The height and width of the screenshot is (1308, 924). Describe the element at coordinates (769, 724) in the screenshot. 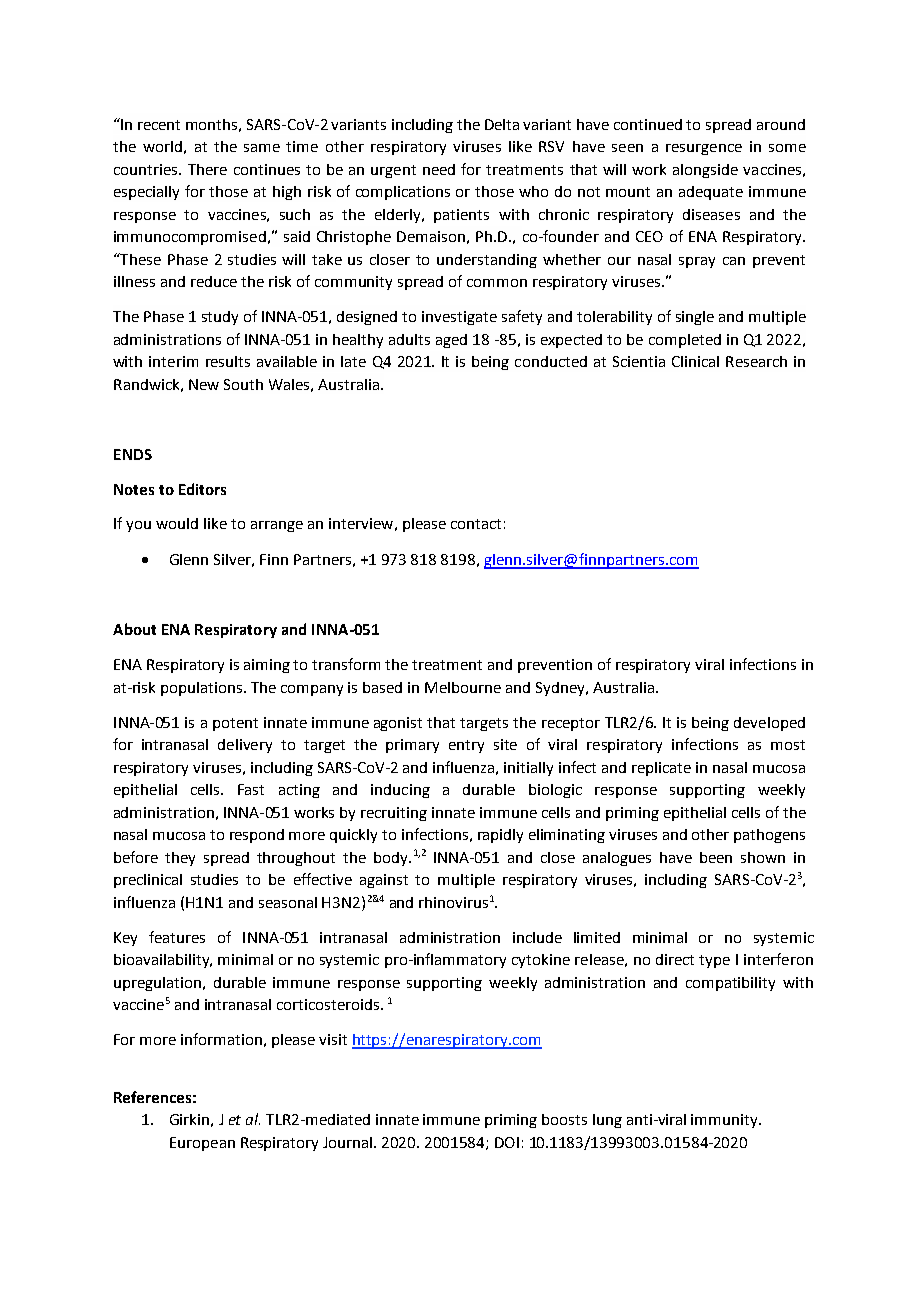

I see `developed` at that location.
